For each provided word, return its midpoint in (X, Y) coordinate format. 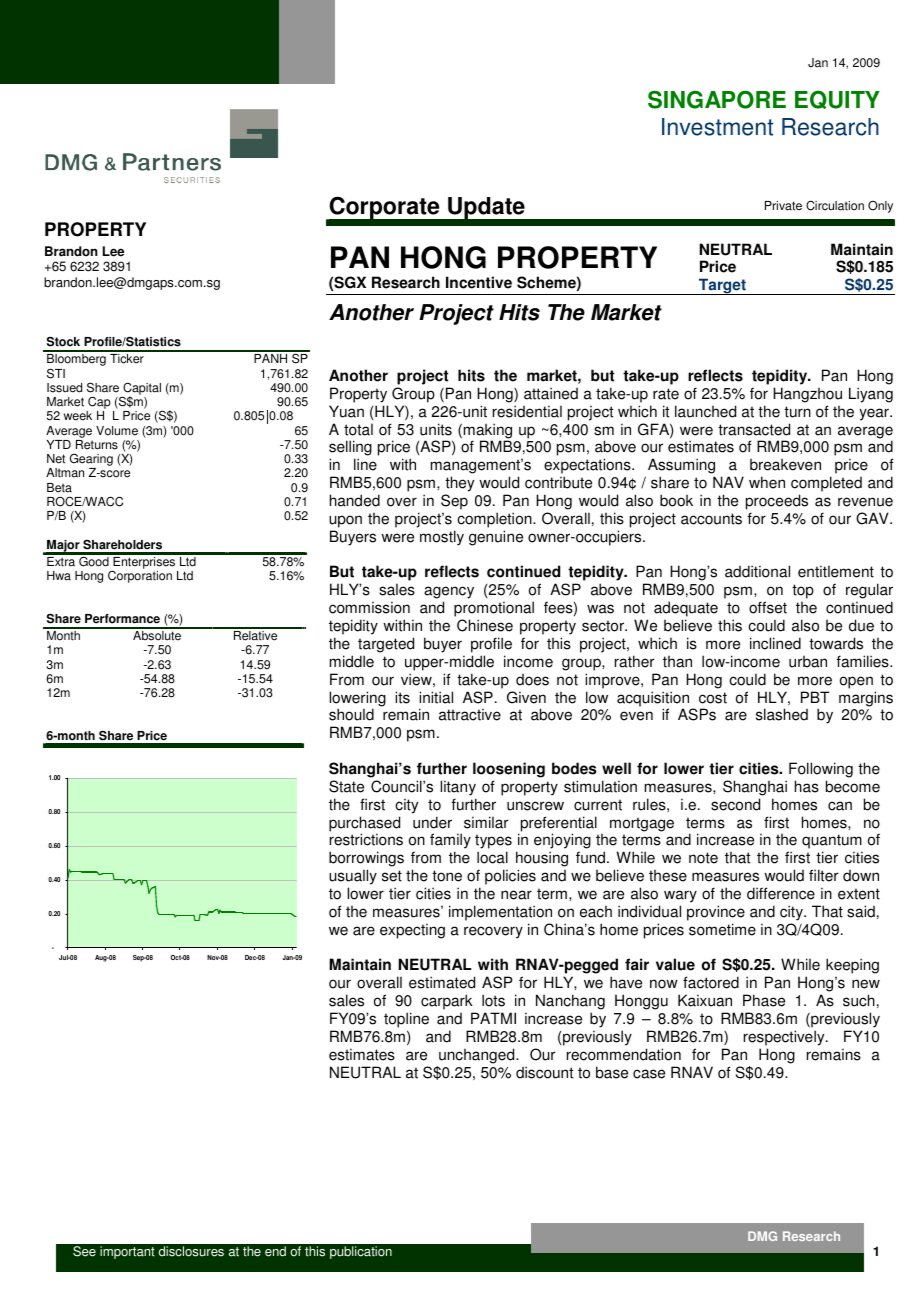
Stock (63, 341)
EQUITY (837, 99)
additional (757, 571)
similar (486, 822)
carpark (448, 1003)
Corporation (140, 576)
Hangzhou (807, 395)
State (346, 786)
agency (449, 594)
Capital (141, 390)
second (735, 804)
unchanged (478, 1056)
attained (551, 393)
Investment (717, 127)
